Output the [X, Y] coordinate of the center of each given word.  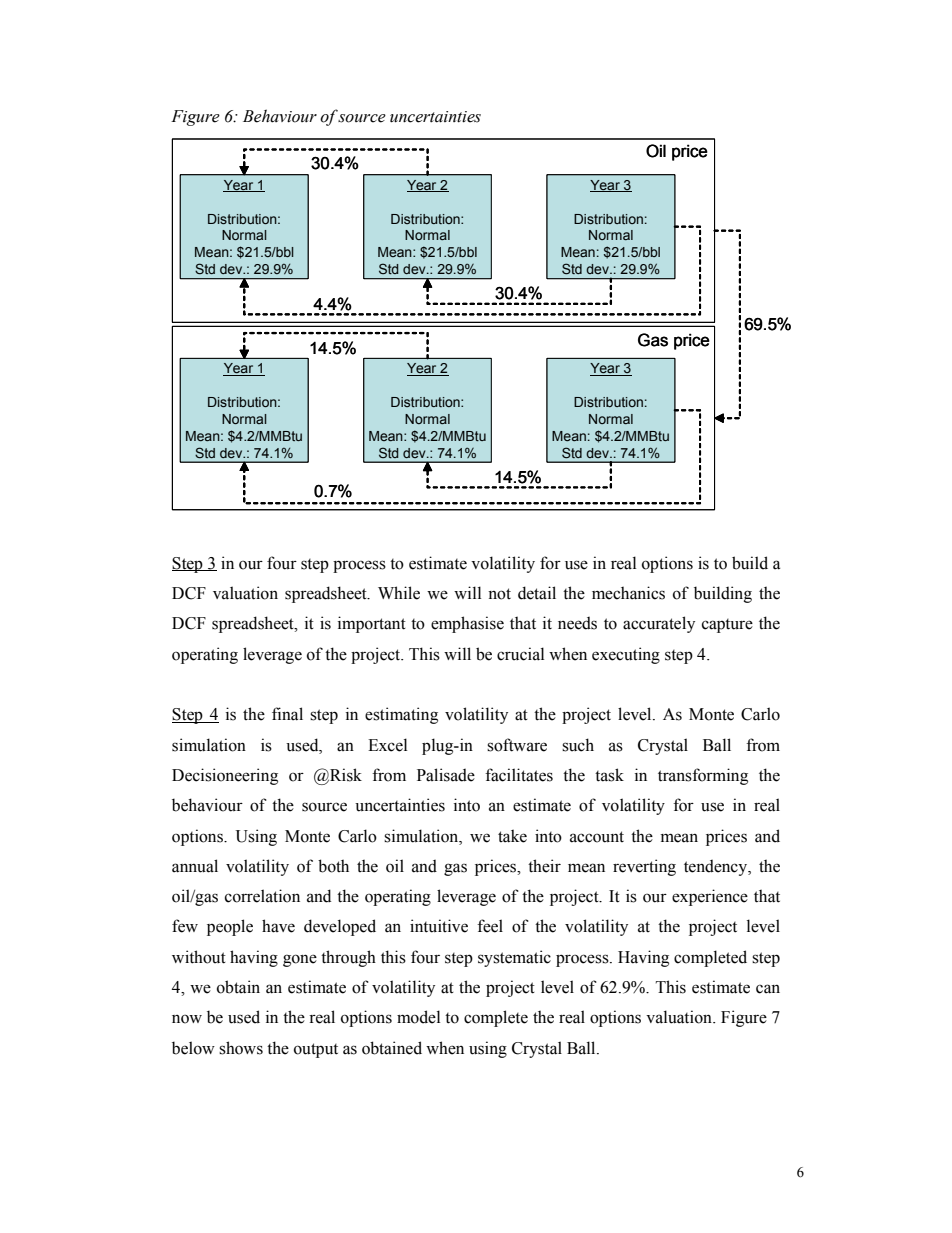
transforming [703, 776]
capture [727, 626]
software [517, 745]
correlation [262, 896]
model [418, 1017]
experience [710, 897]
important [372, 624]
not [499, 594]
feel [490, 926]
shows [241, 1048]
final [287, 714]
